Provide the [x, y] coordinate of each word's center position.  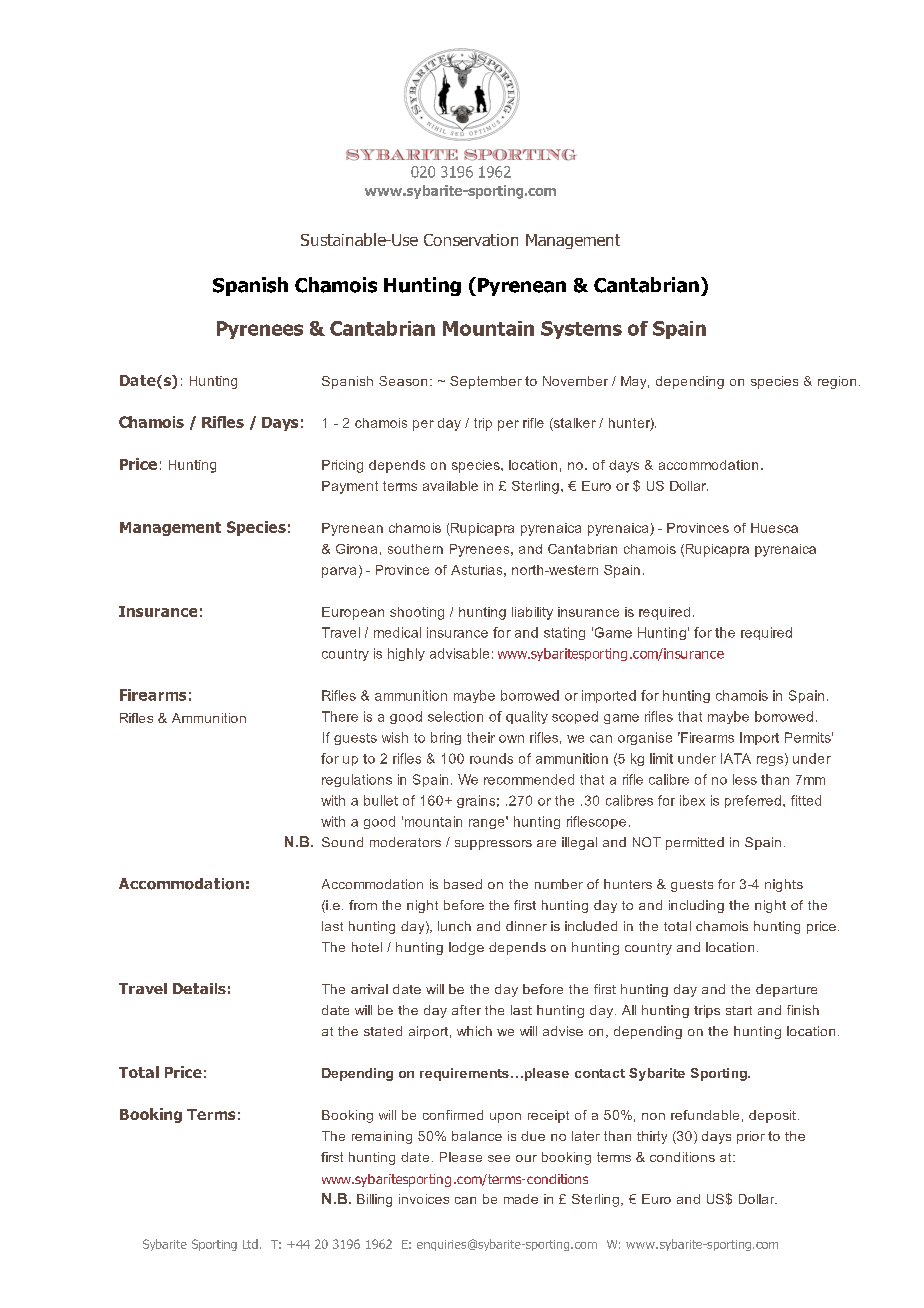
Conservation [471, 240]
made [521, 1199]
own [511, 739]
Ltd [250, 1244]
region [837, 382]
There [340, 716]
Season [403, 381]
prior [751, 1137]
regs [771, 760]
